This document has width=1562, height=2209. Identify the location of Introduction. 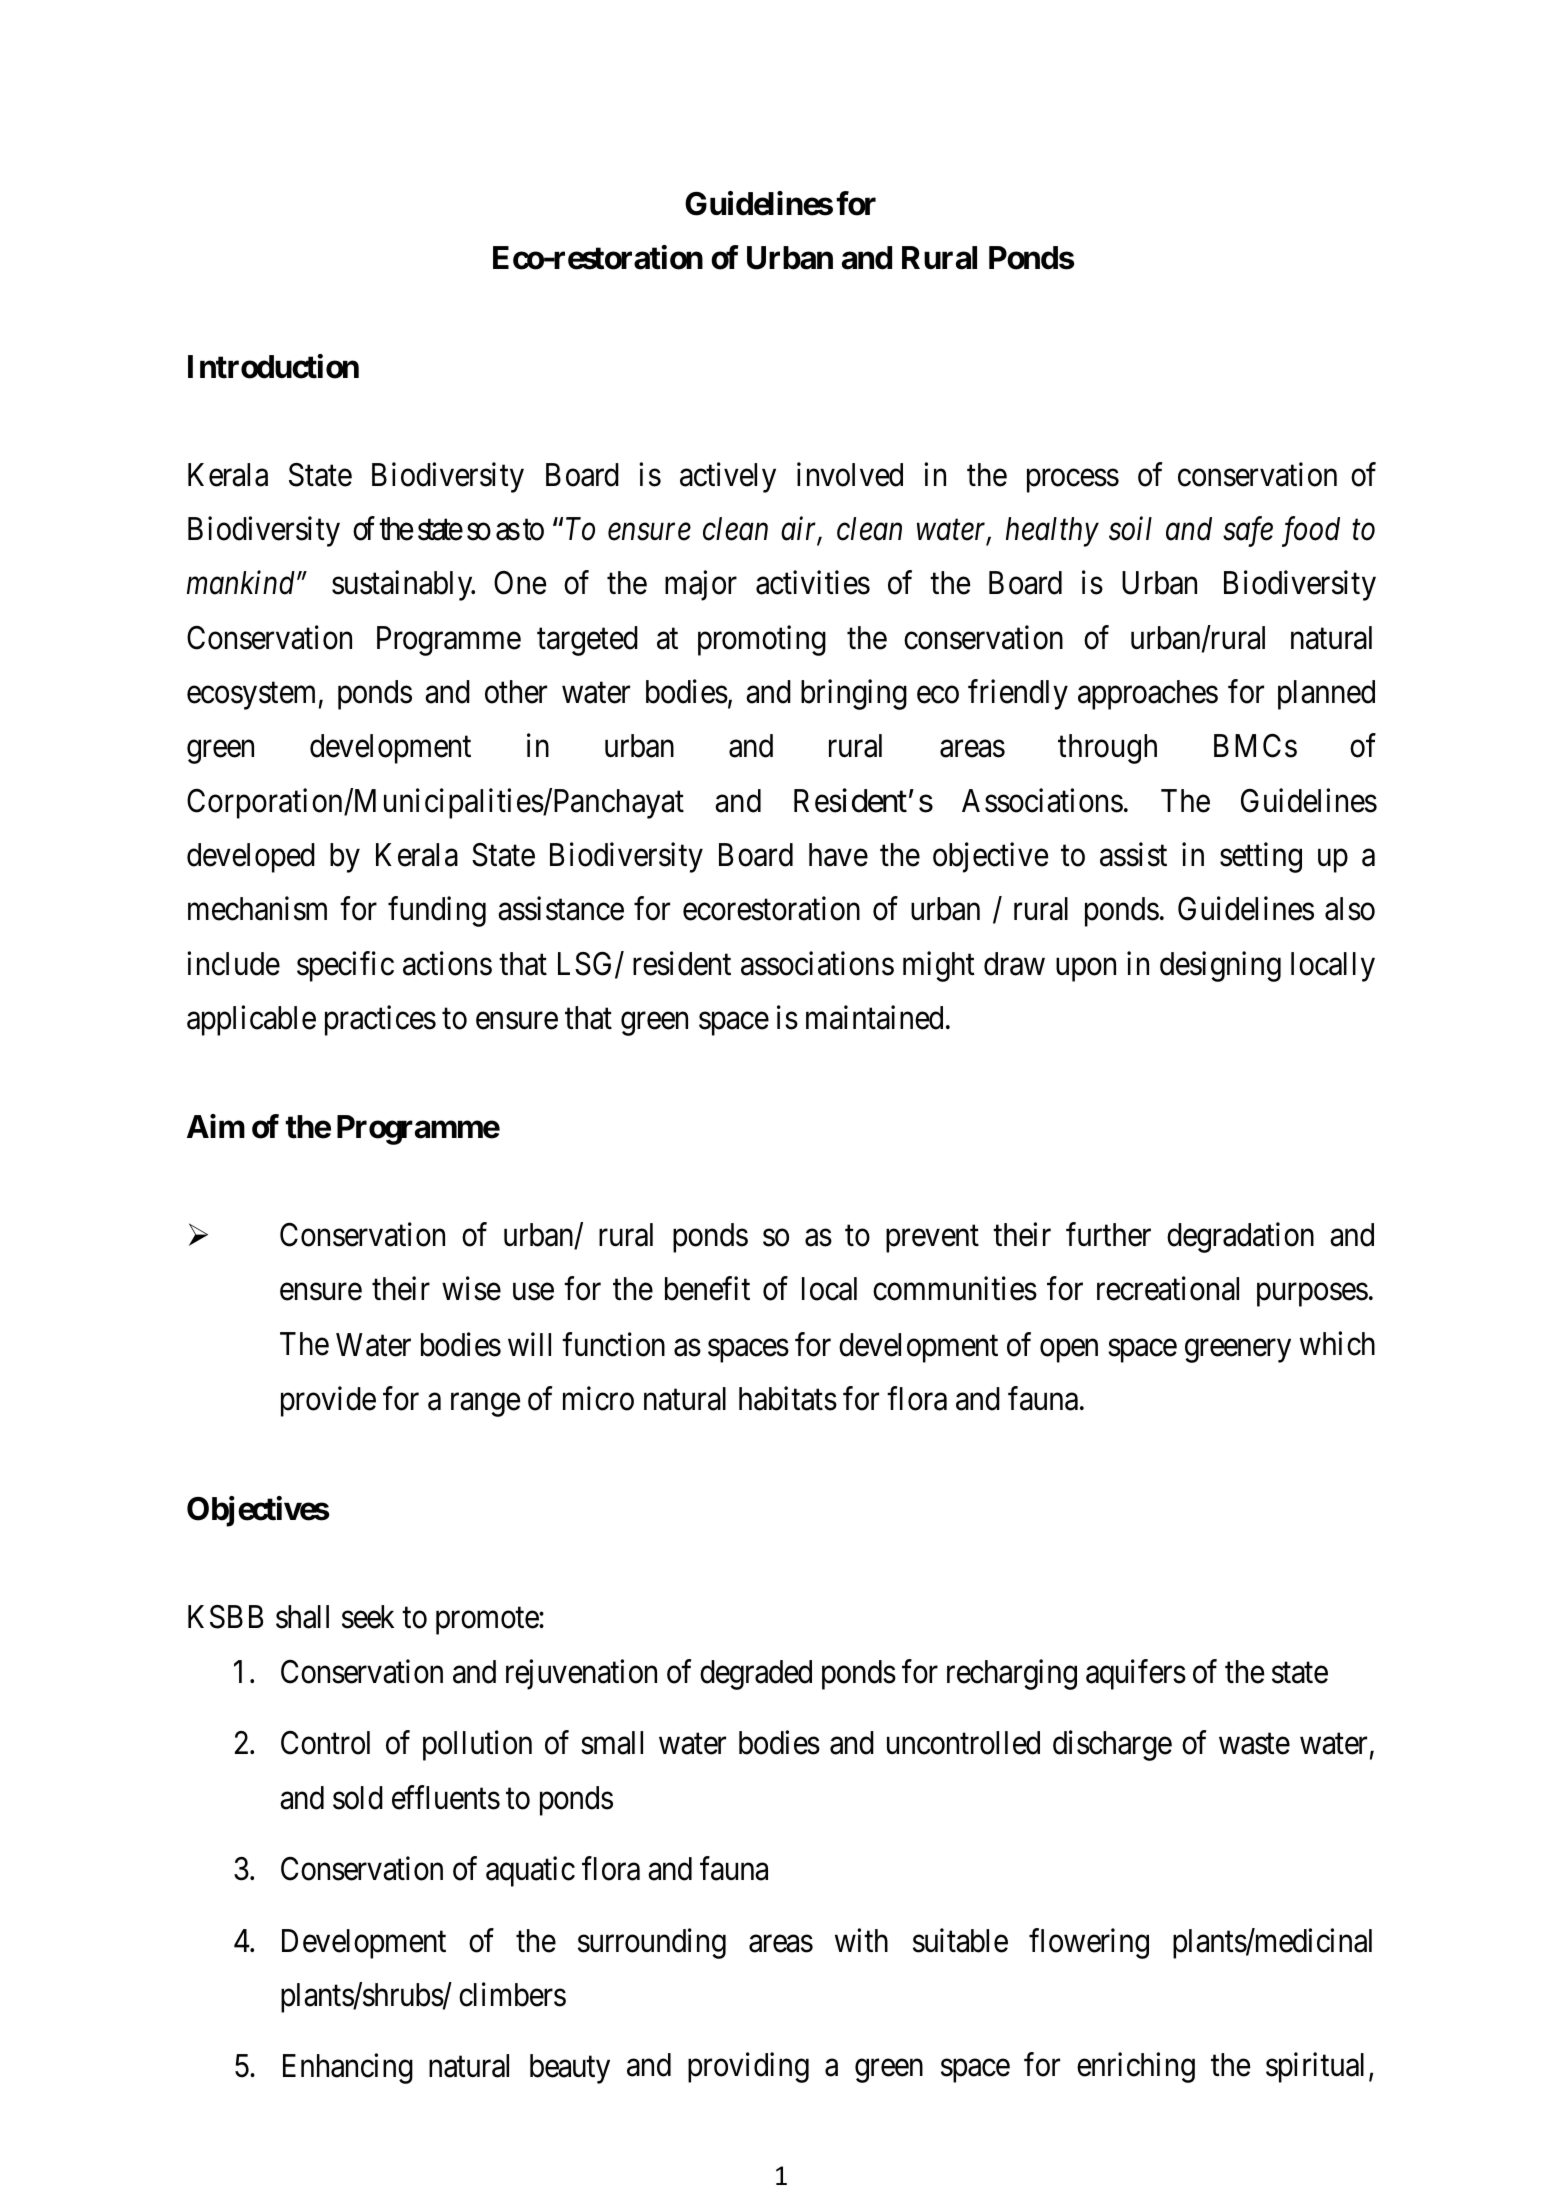
(273, 366).
